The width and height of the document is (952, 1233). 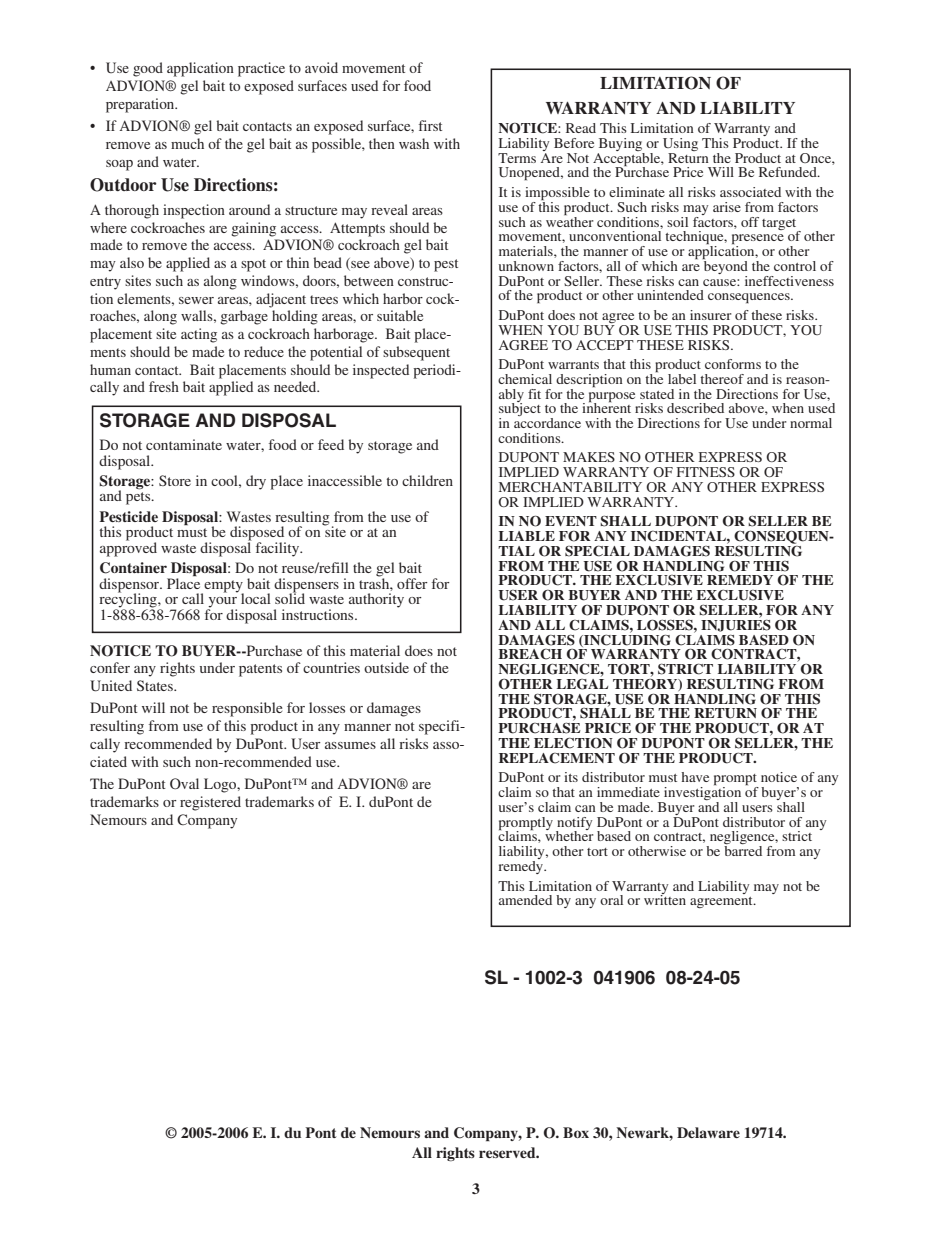 What do you see at coordinates (412, 583) in the document?
I see `offer` at bounding box center [412, 583].
